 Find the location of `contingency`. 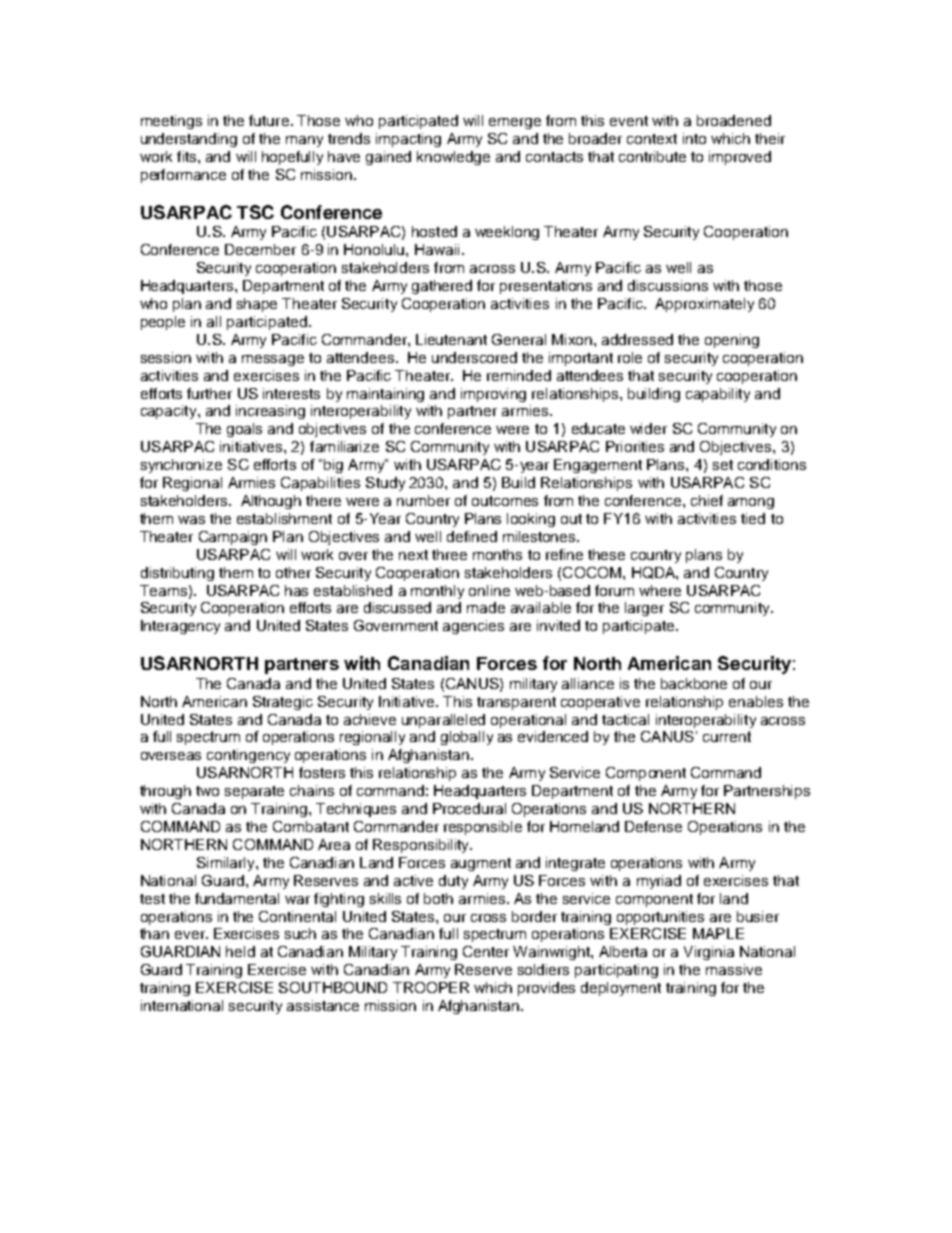

contingency is located at coordinates (248, 756).
